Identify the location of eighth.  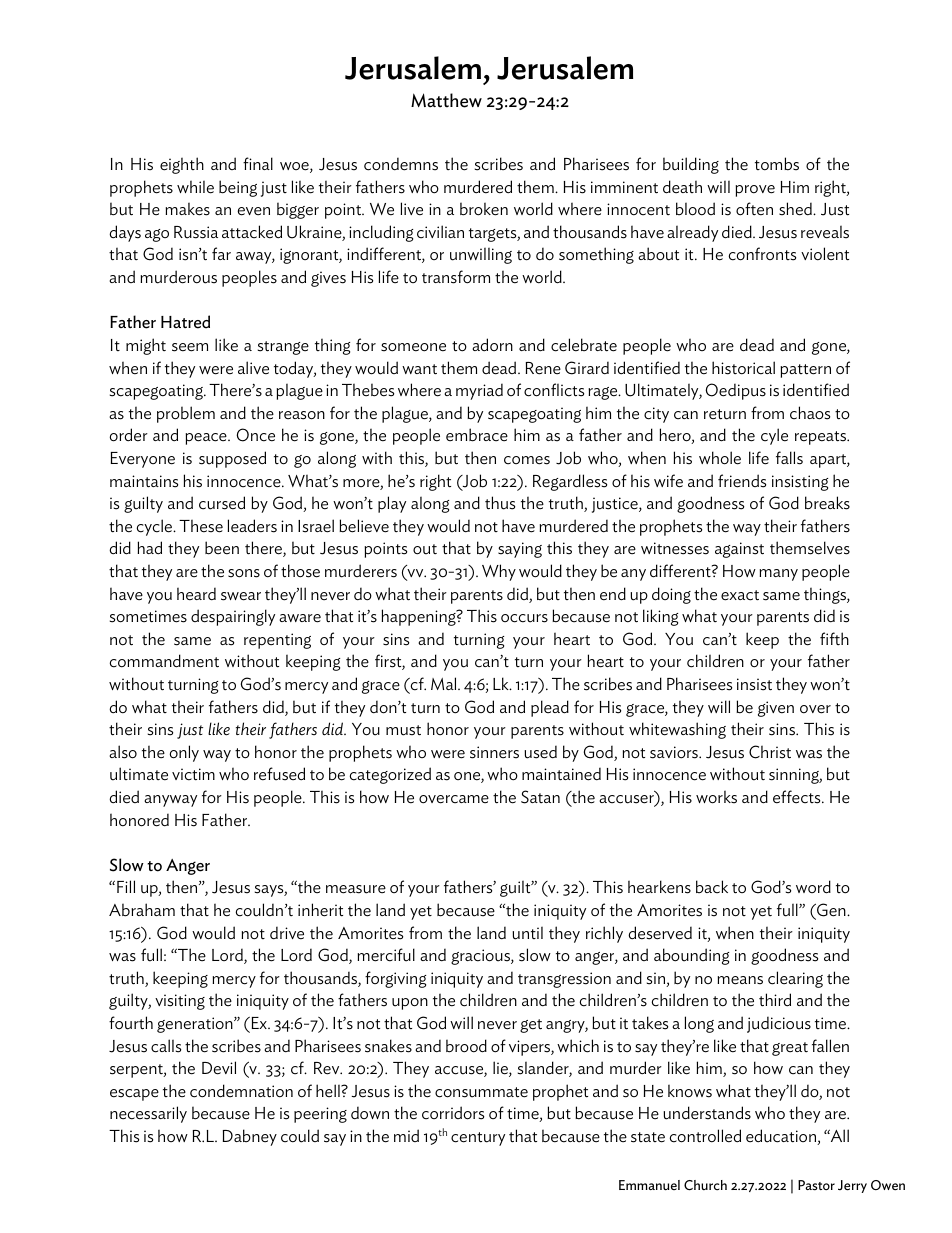
(182, 165).
